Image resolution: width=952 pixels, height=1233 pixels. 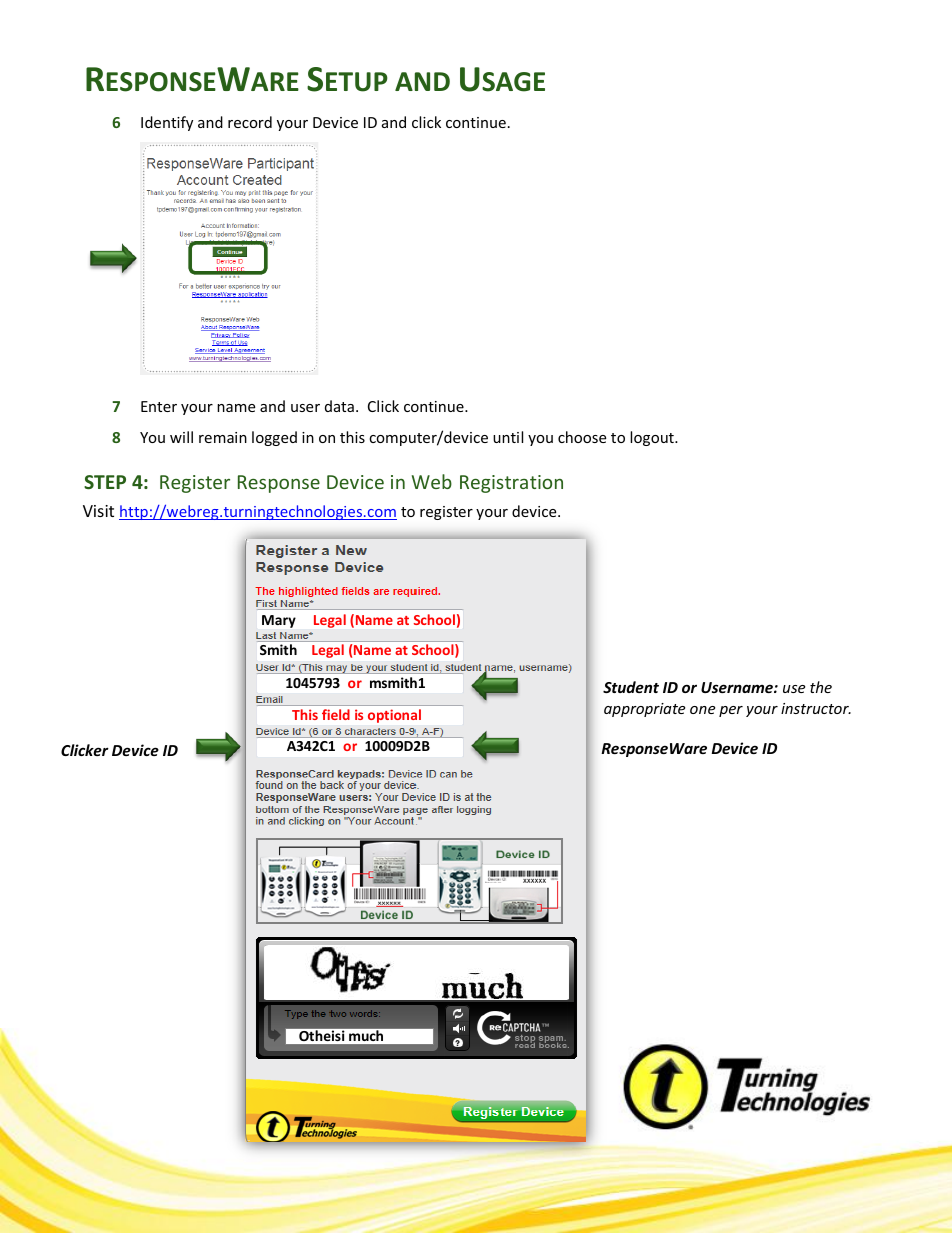 What do you see at coordinates (167, 123) in the screenshot?
I see `Identify` at bounding box center [167, 123].
